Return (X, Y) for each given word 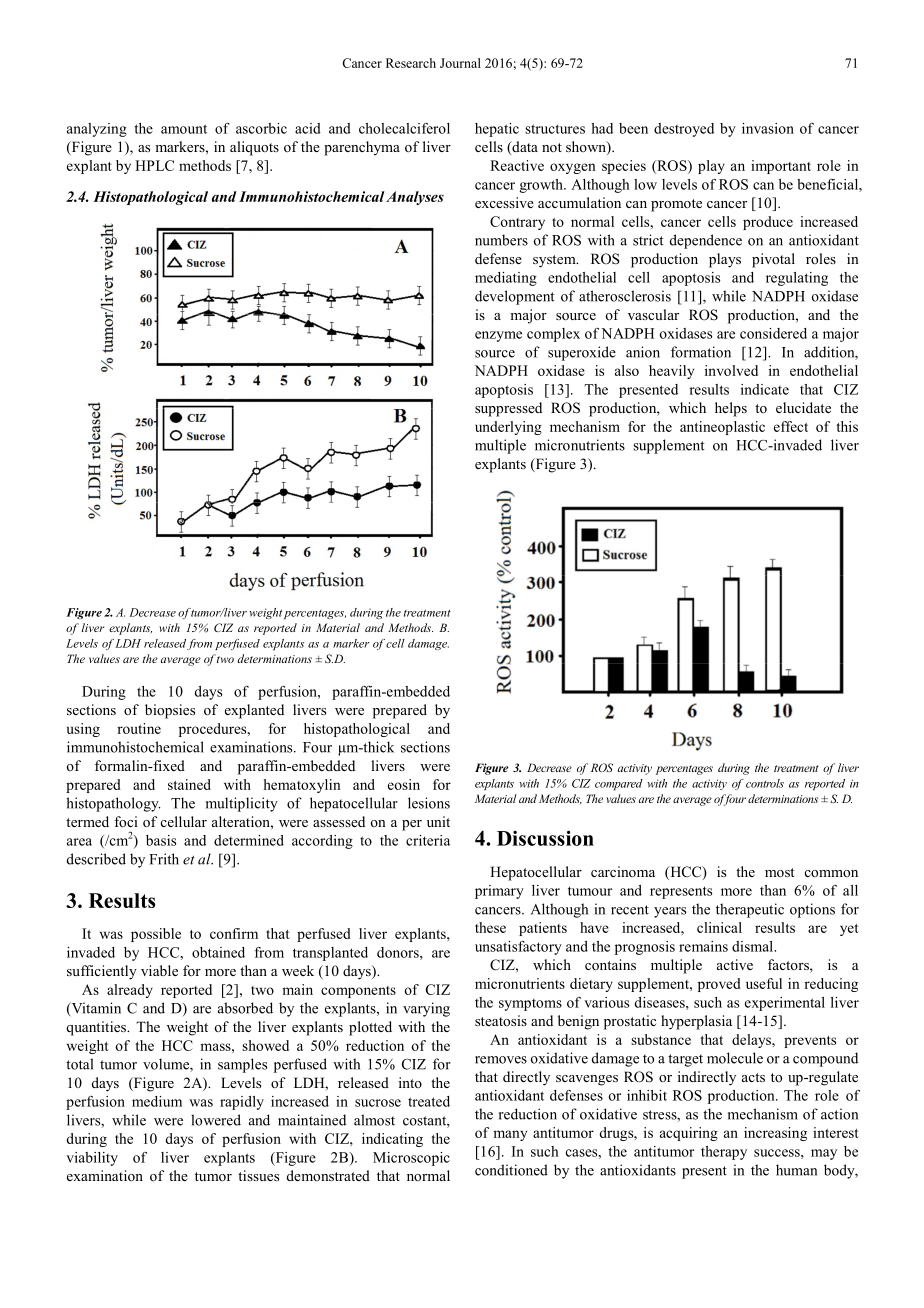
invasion (768, 128)
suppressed (508, 409)
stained (189, 784)
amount (184, 129)
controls (765, 783)
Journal (460, 63)
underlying (508, 428)
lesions (429, 803)
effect (791, 426)
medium (157, 1101)
